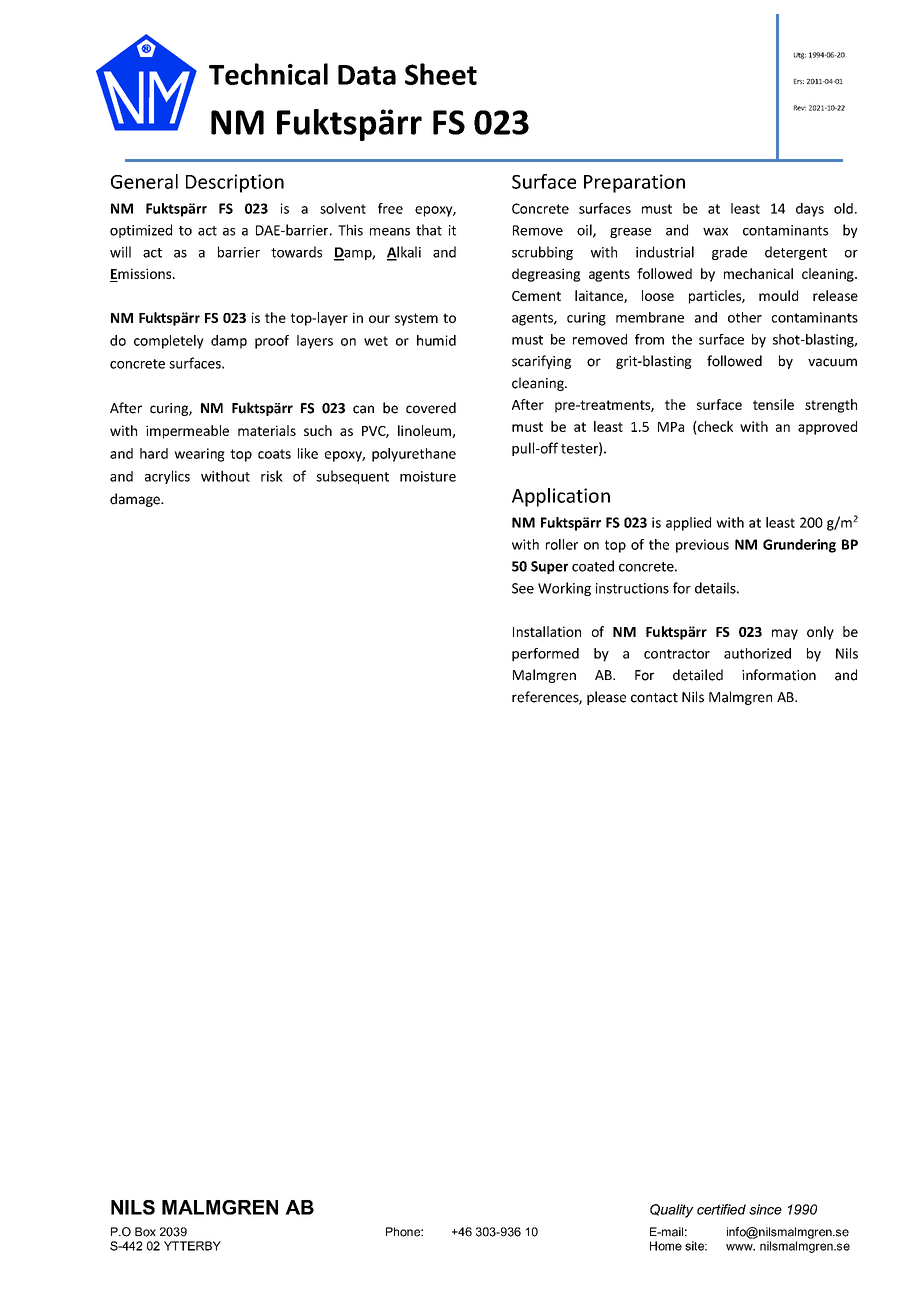 This screenshot has height=1308, width=924. What do you see at coordinates (268, 74) in the screenshot?
I see `Technical` at bounding box center [268, 74].
